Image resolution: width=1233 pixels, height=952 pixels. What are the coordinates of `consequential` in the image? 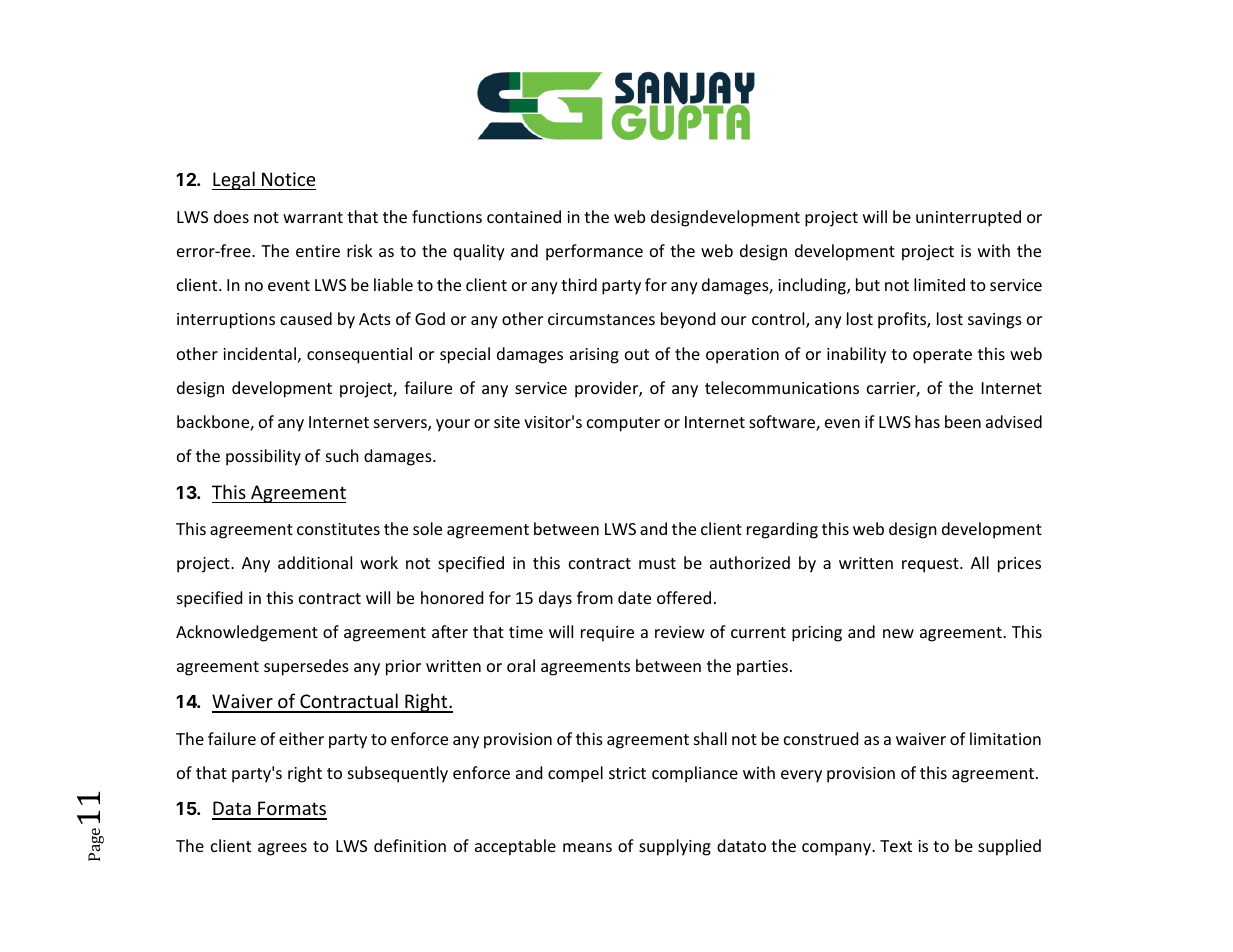 It's located at (359, 355).
